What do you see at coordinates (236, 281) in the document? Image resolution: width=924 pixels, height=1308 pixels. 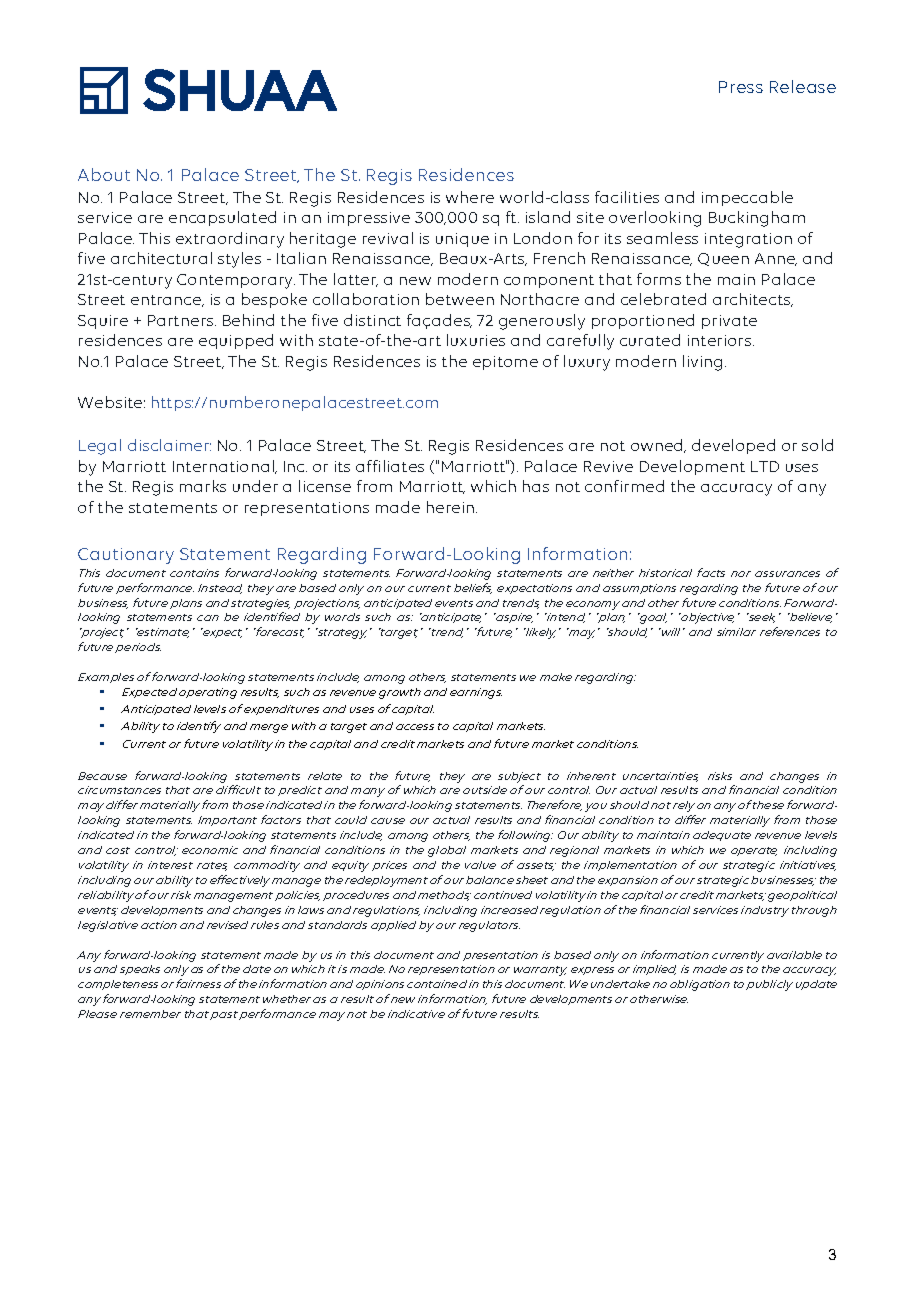 I see `Contemporary` at bounding box center [236, 281].
